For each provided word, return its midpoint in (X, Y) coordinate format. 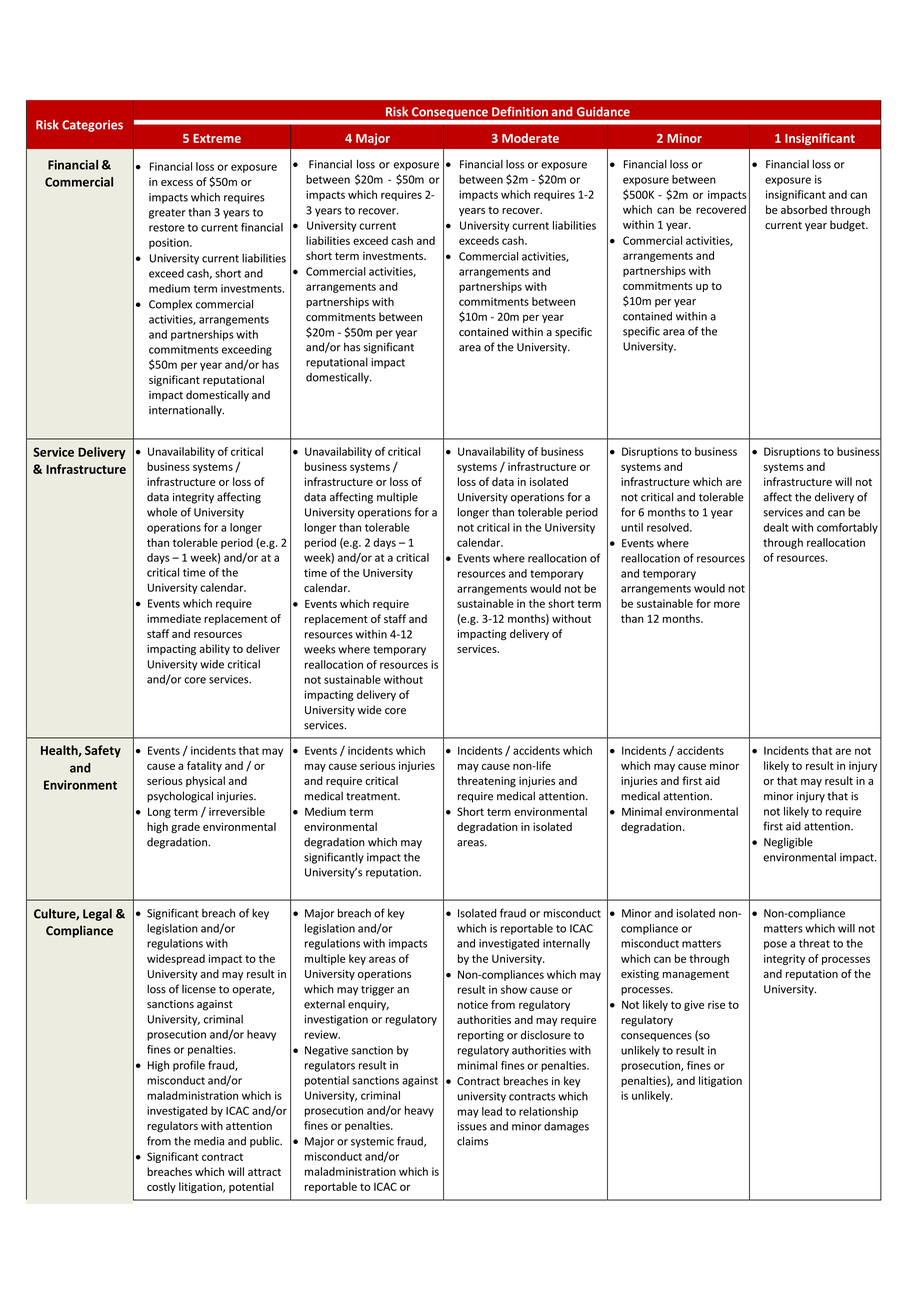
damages (566, 1127)
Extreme (217, 138)
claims (472, 1141)
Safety (103, 751)
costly (161, 1187)
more (727, 604)
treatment (373, 797)
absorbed (804, 209)
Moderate (530, 138)
